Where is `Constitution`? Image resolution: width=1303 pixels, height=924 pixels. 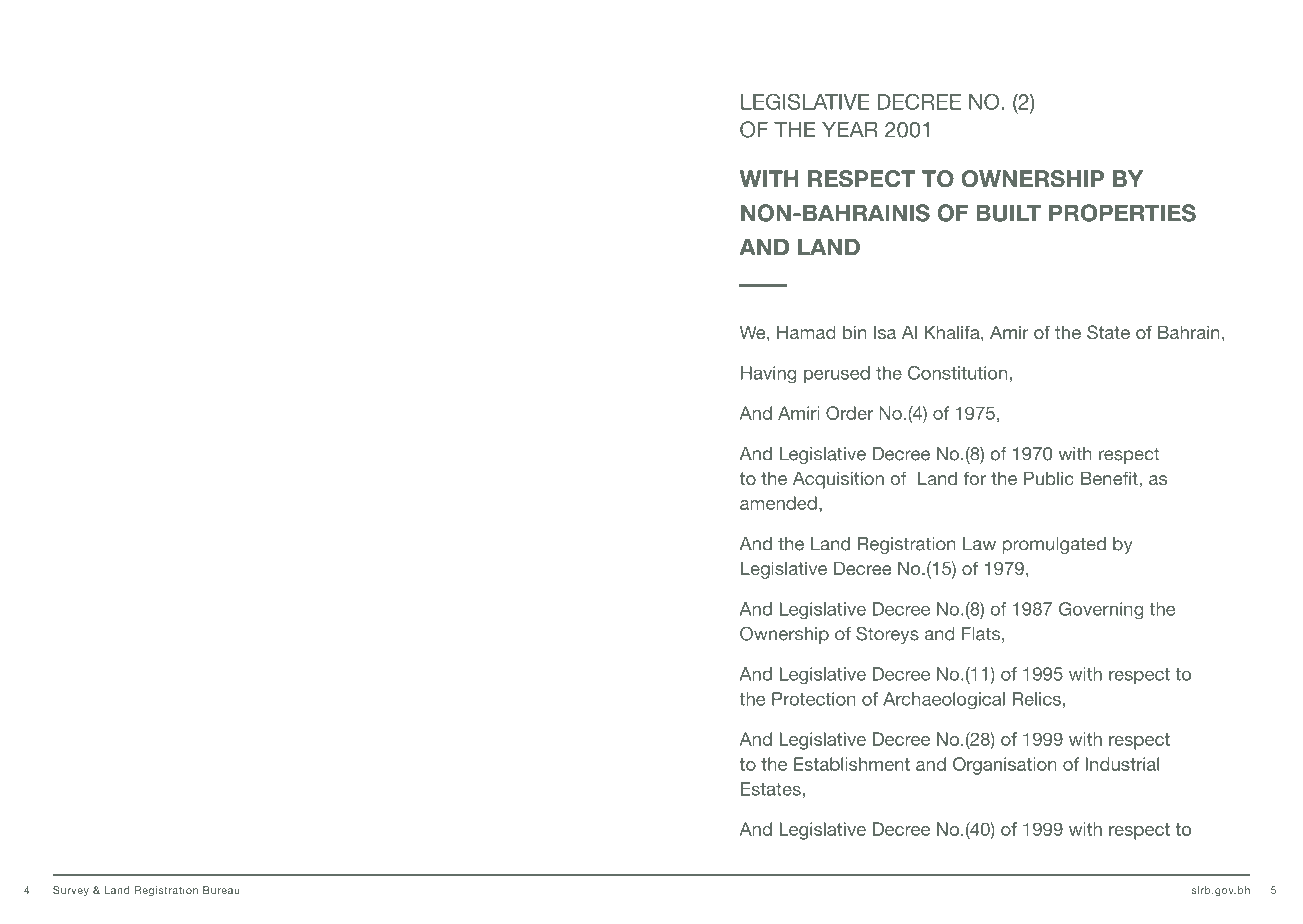 Constitution is located at coordinates (957, 373).
